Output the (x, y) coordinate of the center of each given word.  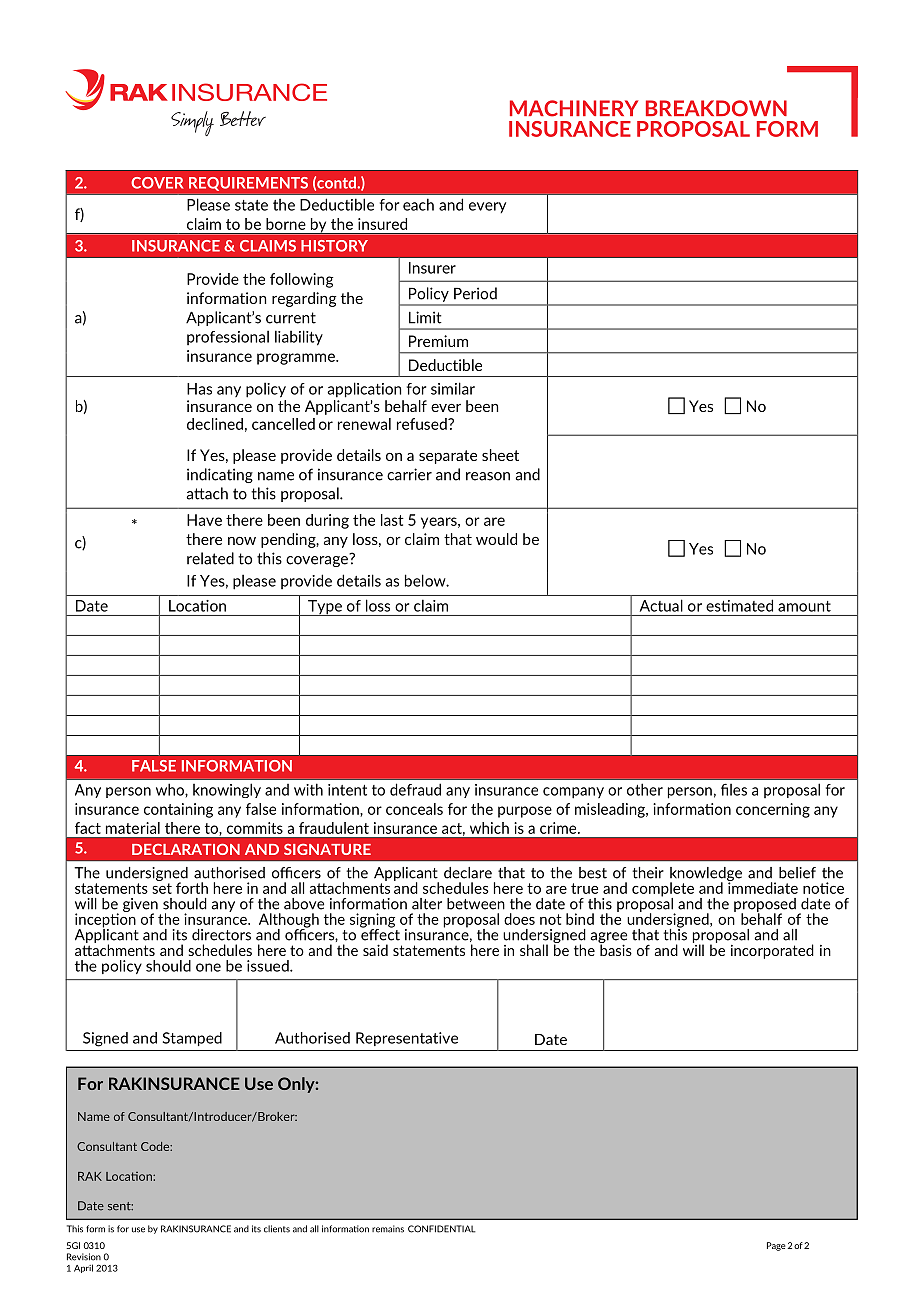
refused (423, 424)
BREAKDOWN (716, 108)
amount (804, 606)
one (208, 967)
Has (199, 389)
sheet (500, 455)
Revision (84, 1257)
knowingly (227, 790)
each (418, 204)
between (476, 904)
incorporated (772, 951)
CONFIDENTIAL (442, 1229)
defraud (415, 789)
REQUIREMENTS (248, 184)
